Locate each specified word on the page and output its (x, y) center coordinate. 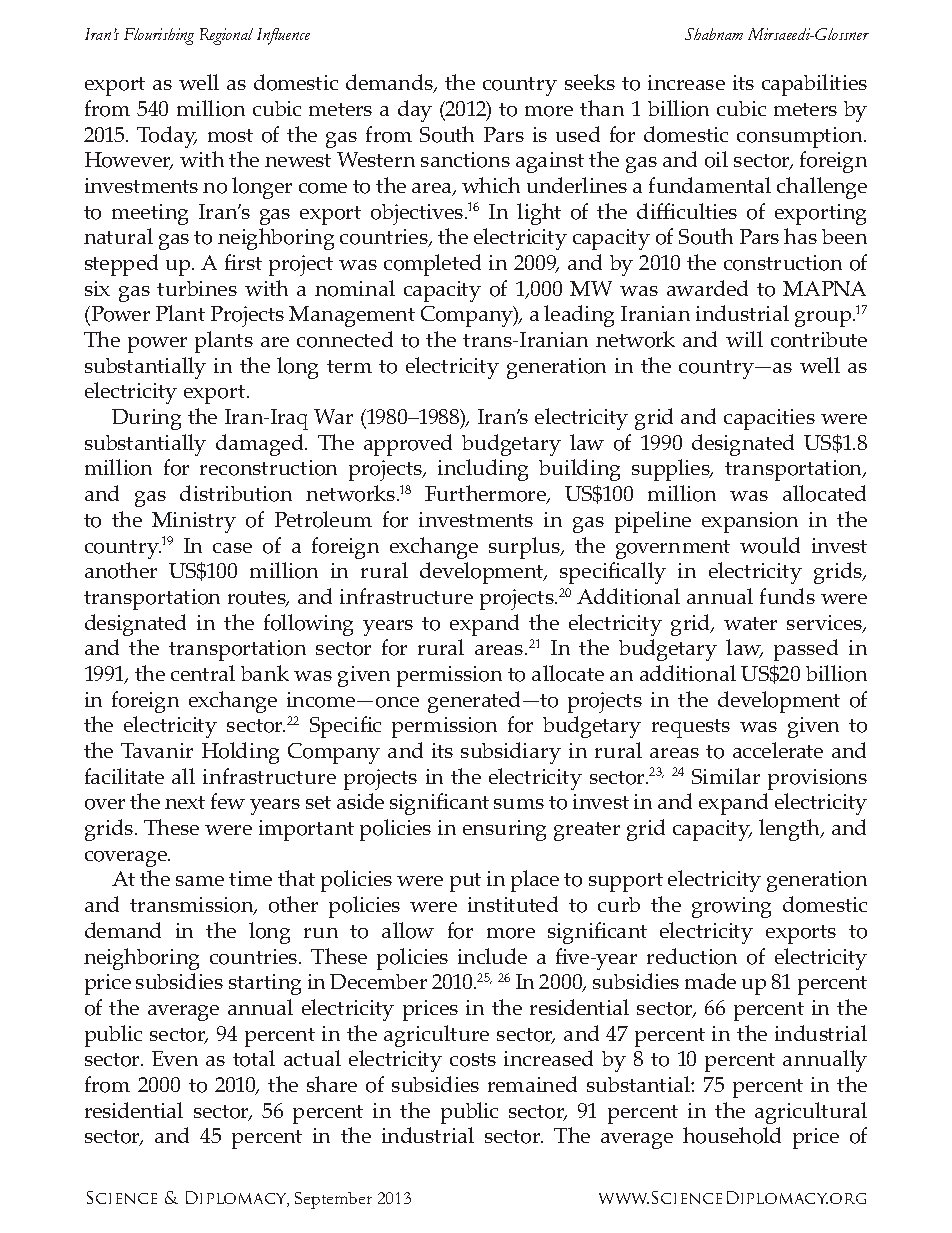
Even (175, 1058)
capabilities (814, 85)
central (203, 673)
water (750, 623)
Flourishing (159, 36)
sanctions (465, 160)
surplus (525, 548)
